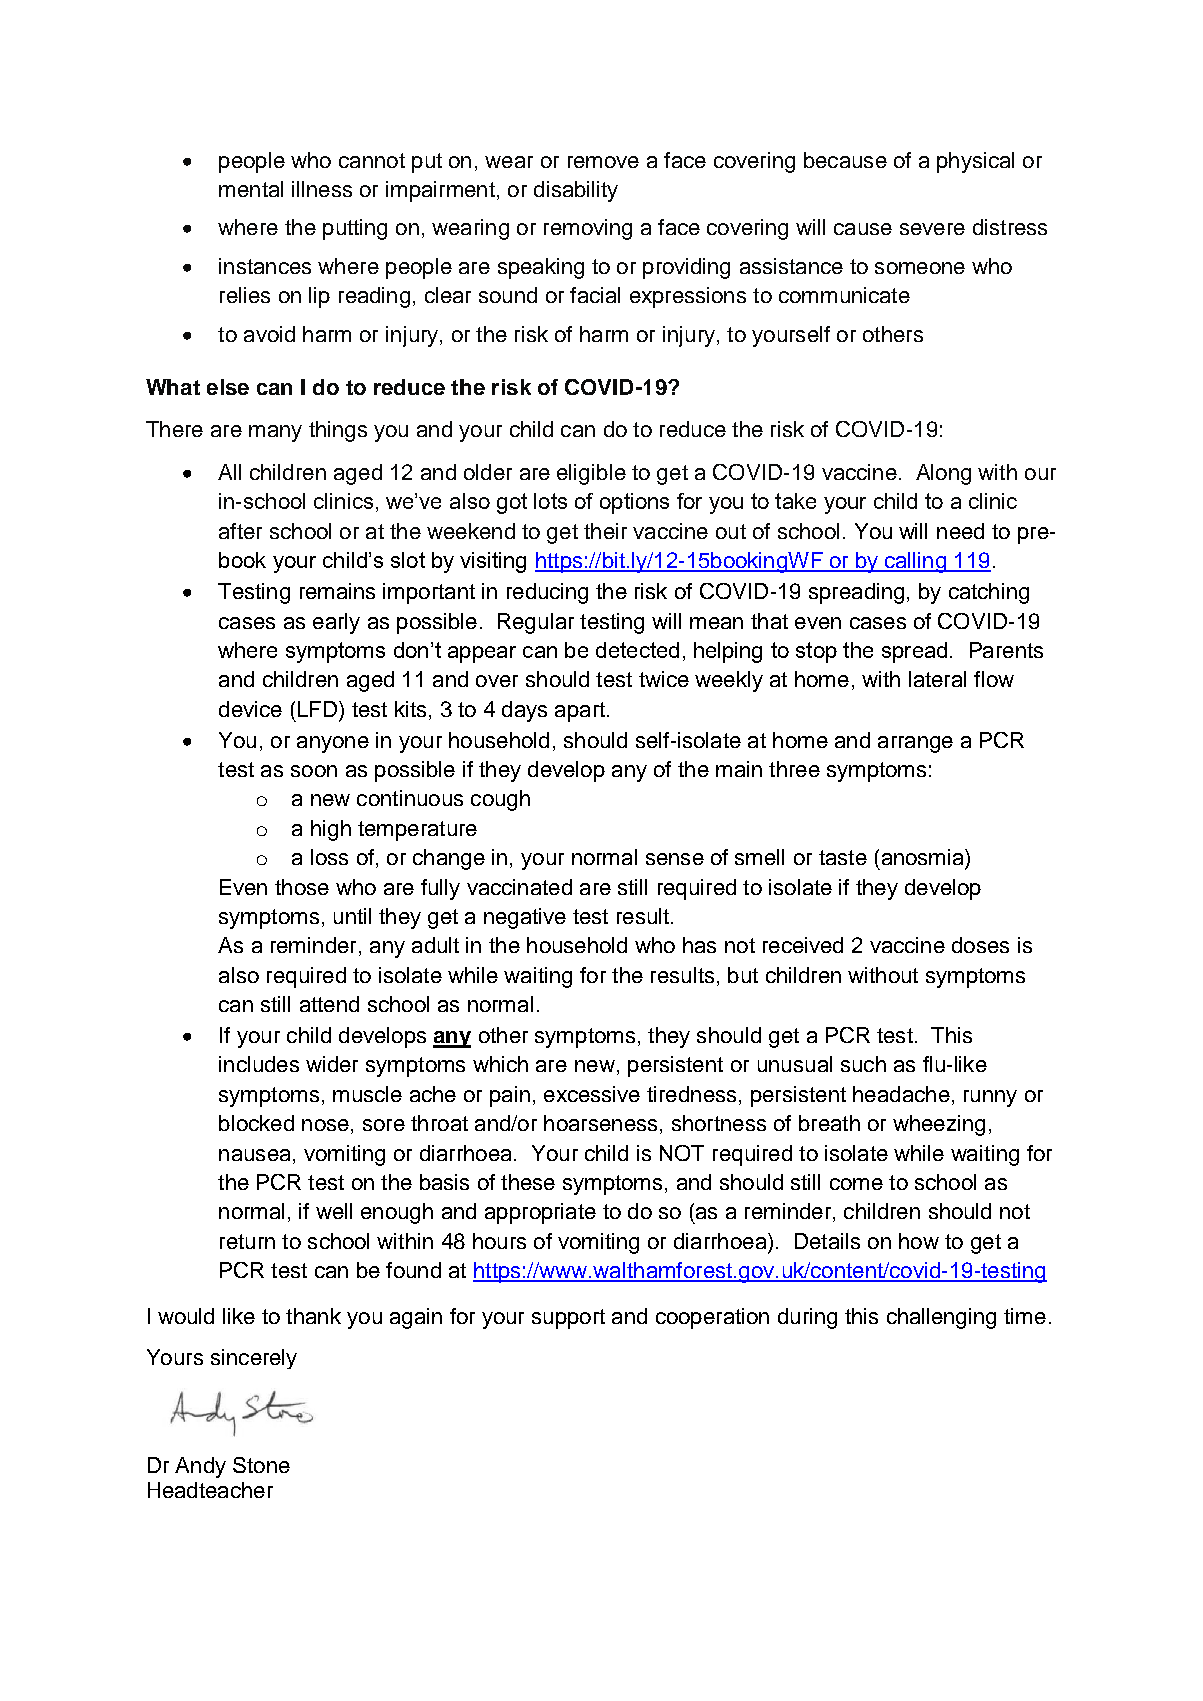 This screenshot has width=1203, height=1701. What do you see at coordinates (576, 191) in the screenshot?
I see `disability` at bounding box center [576, 191].
